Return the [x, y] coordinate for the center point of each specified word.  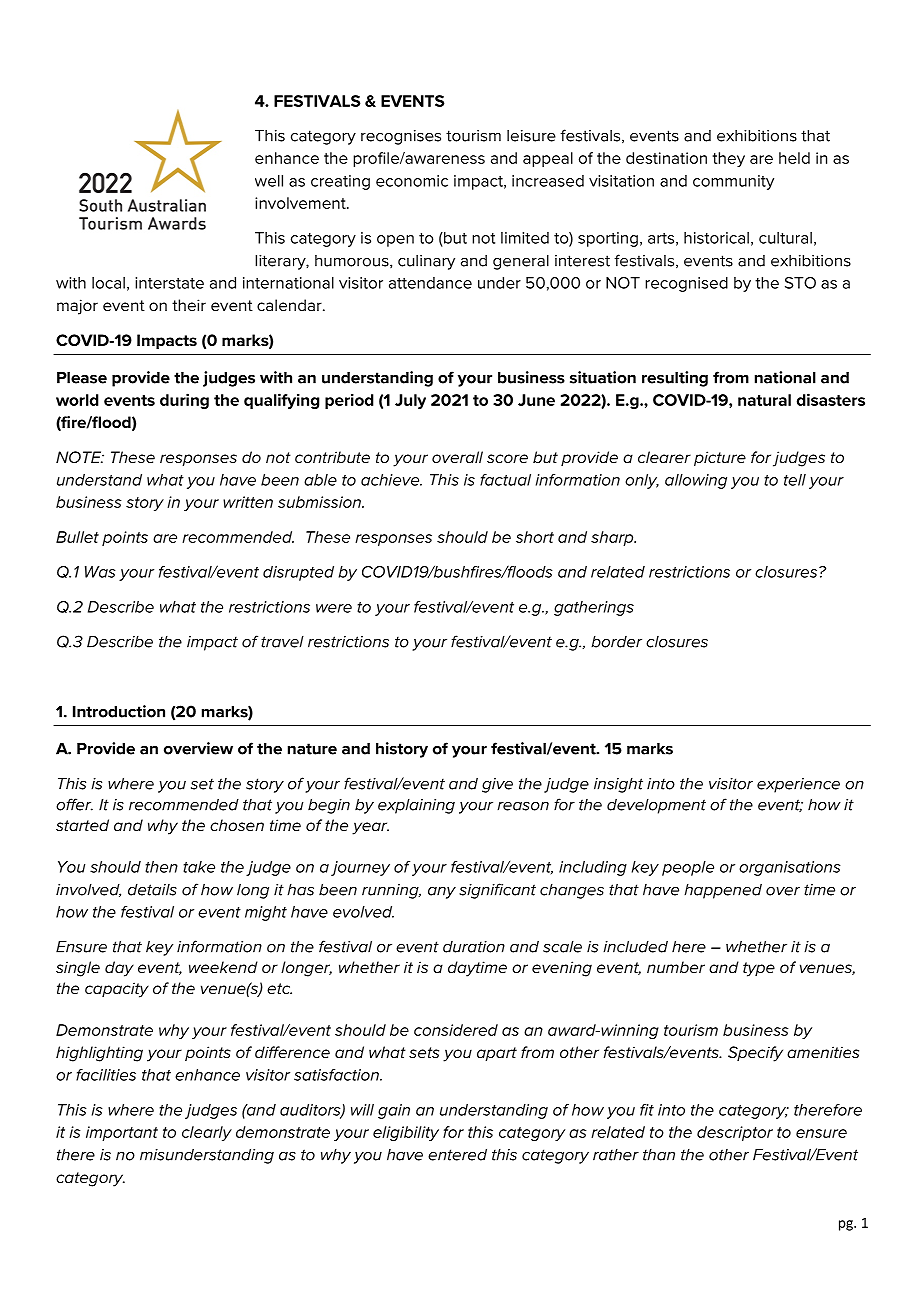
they [728, 159]
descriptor [735, 1133]
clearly [207, 1133]
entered [457, 1155]
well [269, 181]
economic [412, 181]
